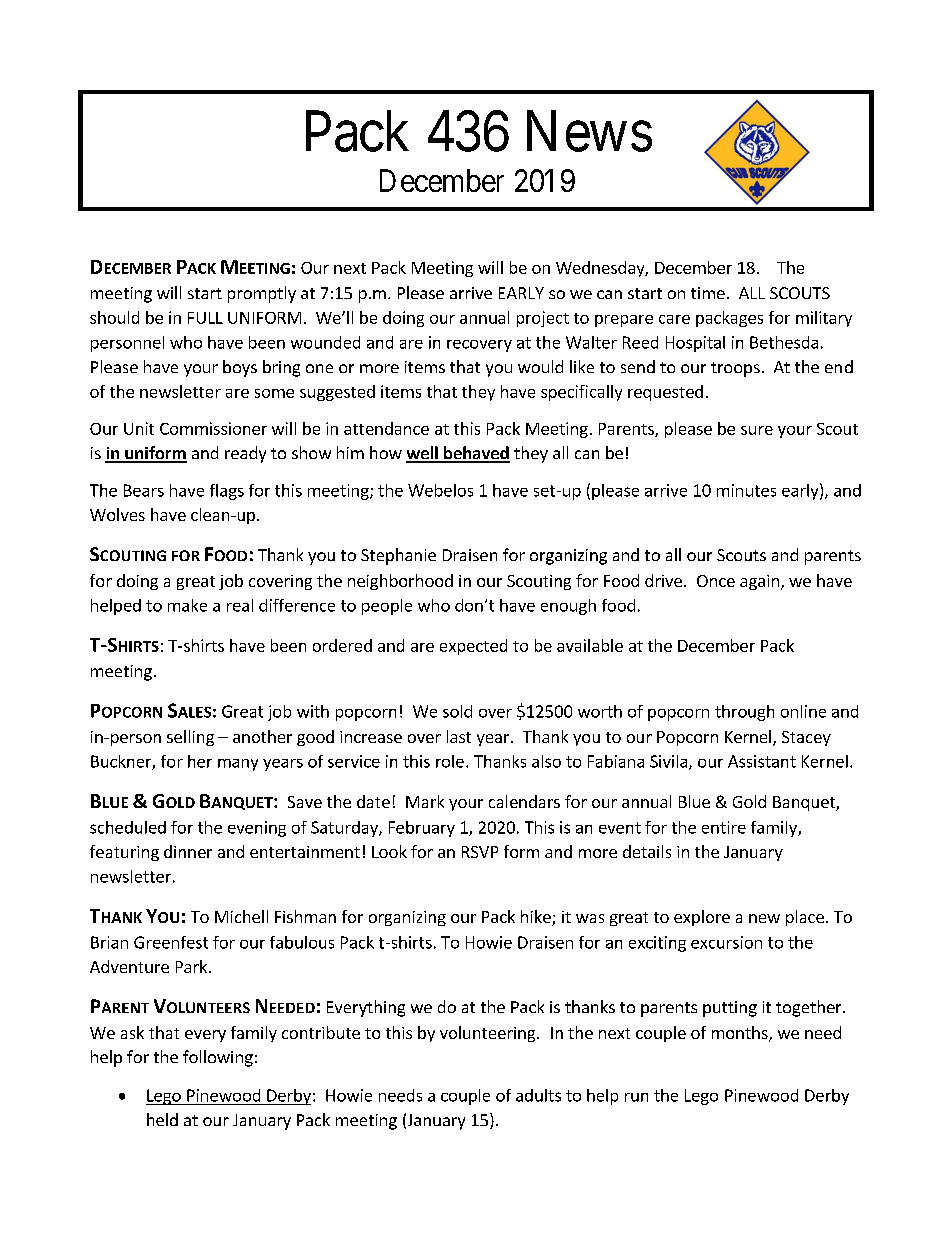 The image size is (952, 1233). I want to click on flags, so click(227, 492).
